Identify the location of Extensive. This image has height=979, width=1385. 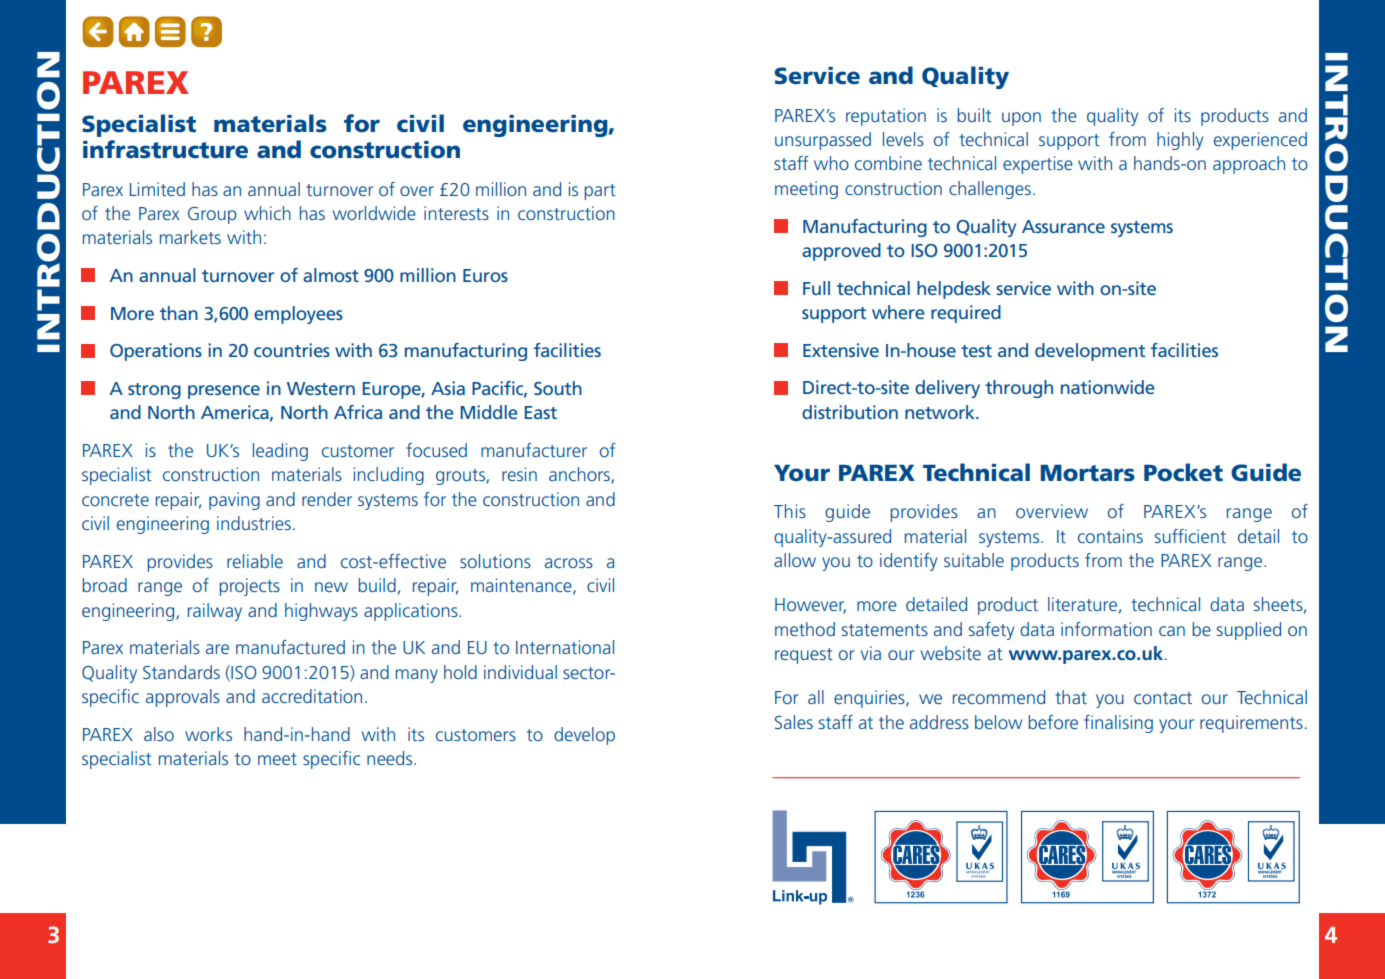
(841, 350).
